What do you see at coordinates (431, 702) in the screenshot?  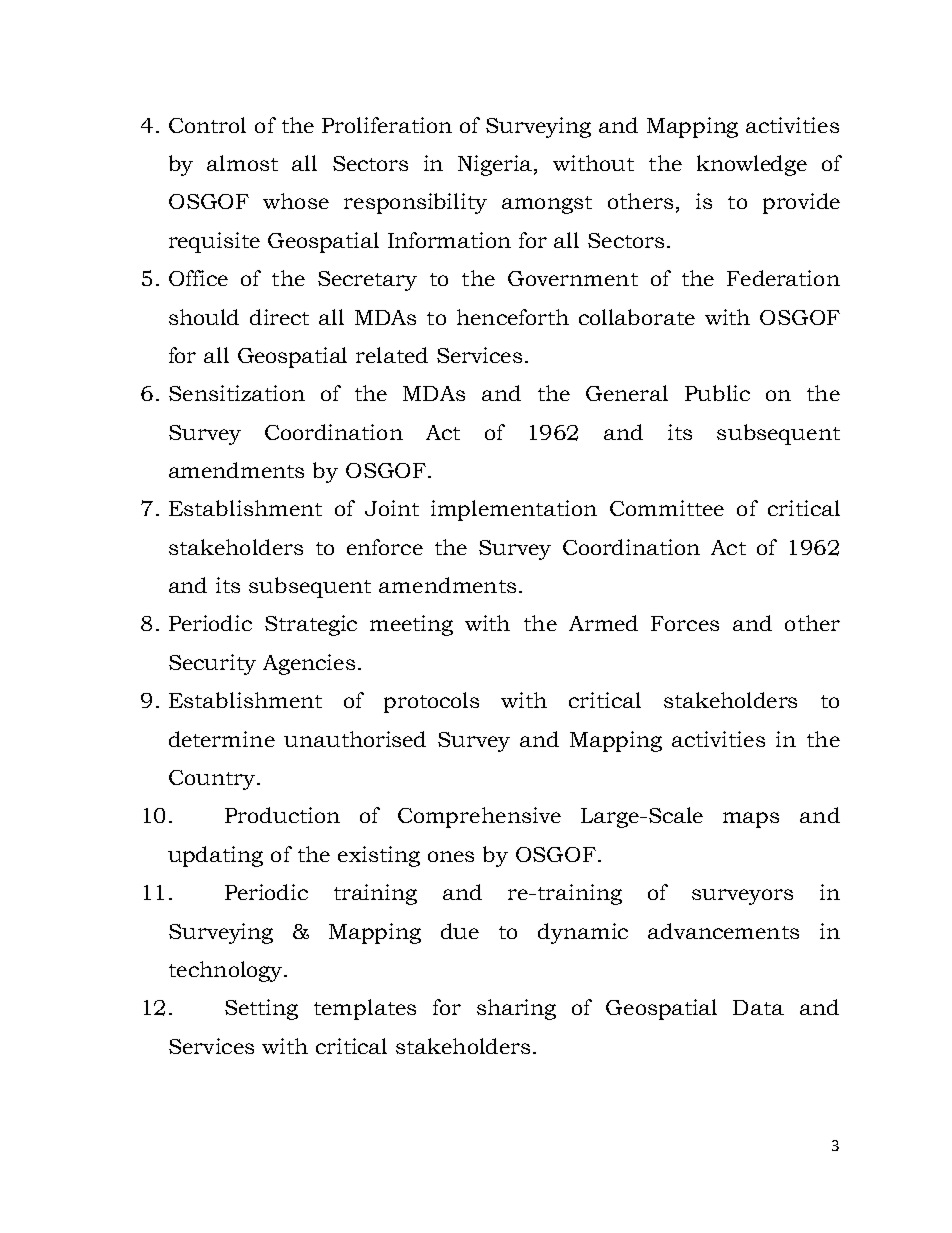 I see `protocols` at bounding box center [431, 702].
